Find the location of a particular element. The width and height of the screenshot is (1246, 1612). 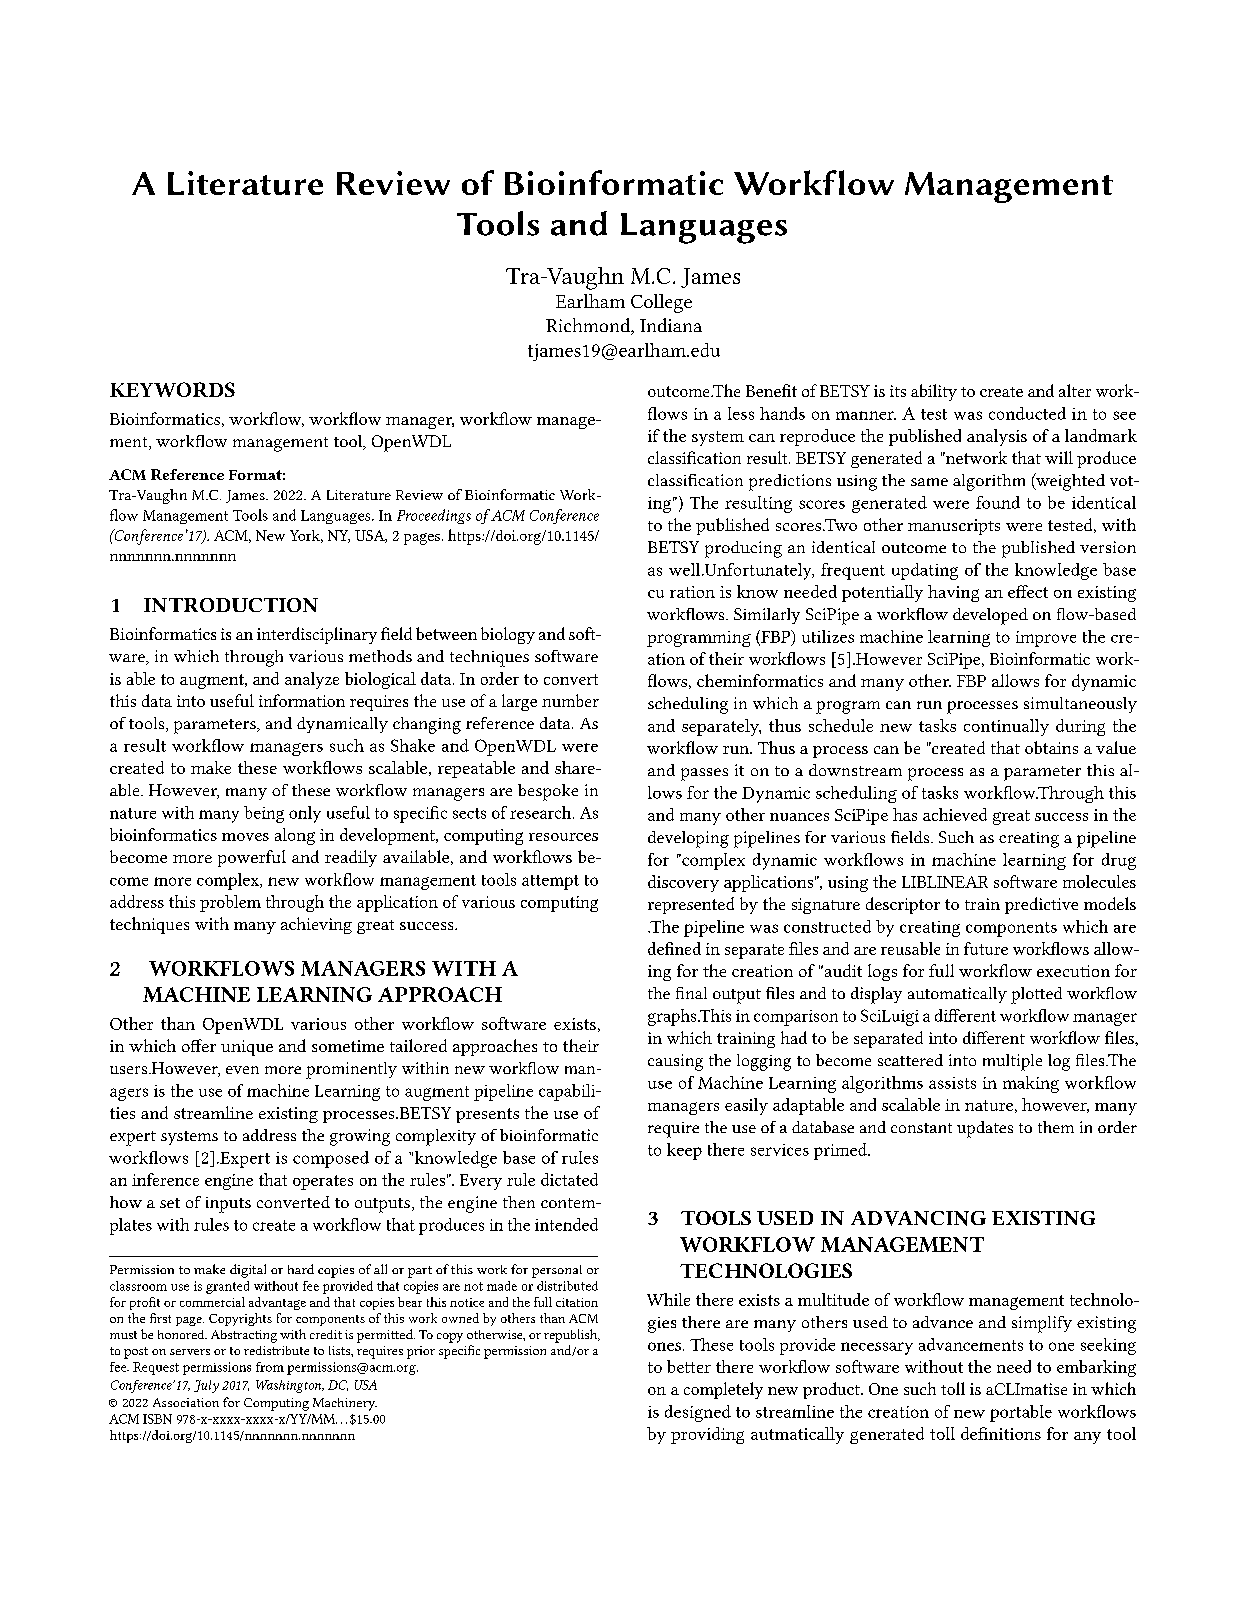

KEYWORDS is located at coordinates (172, 389).
